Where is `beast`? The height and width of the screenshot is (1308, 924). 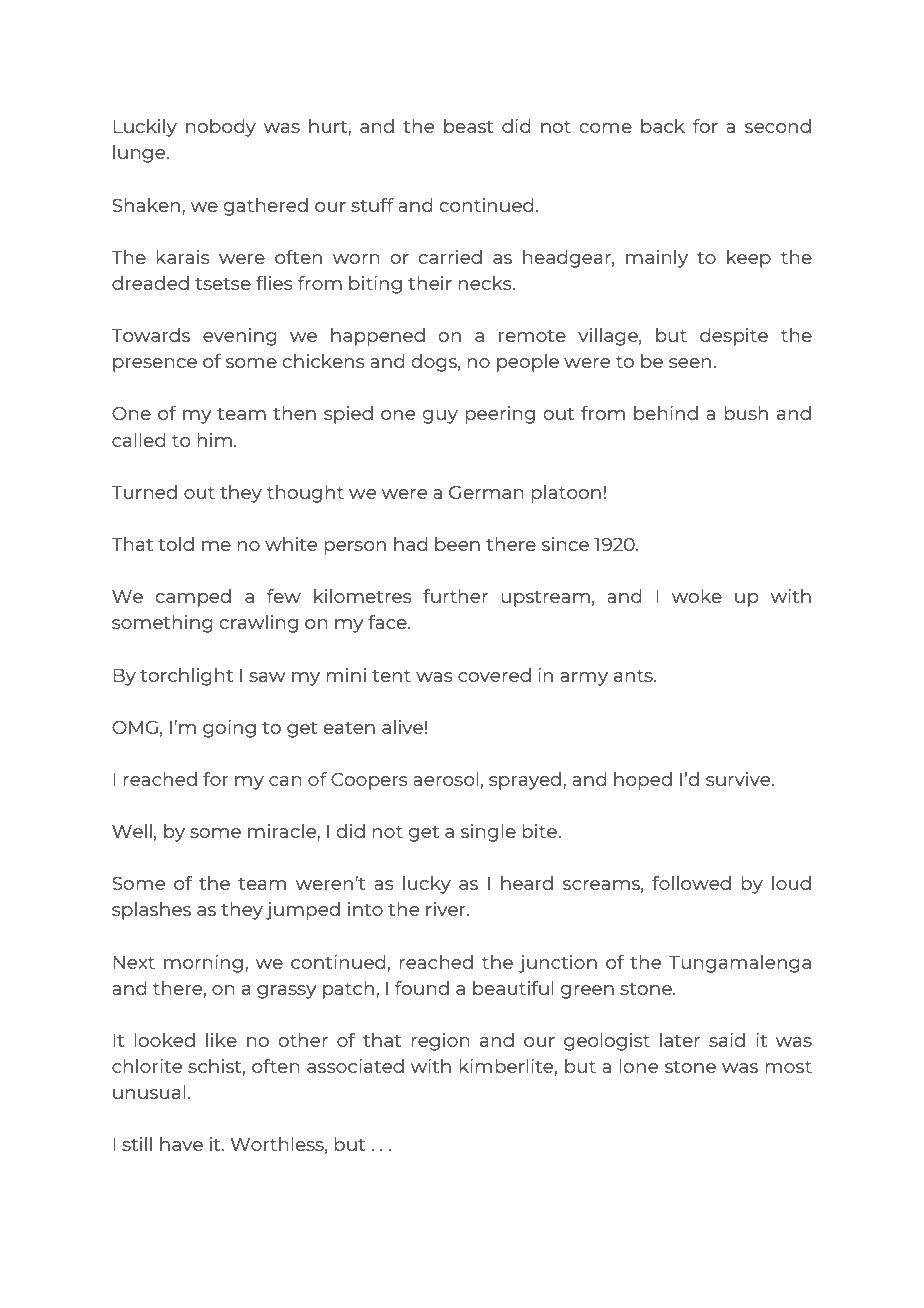 beast is located at coordinates (468, 126).
